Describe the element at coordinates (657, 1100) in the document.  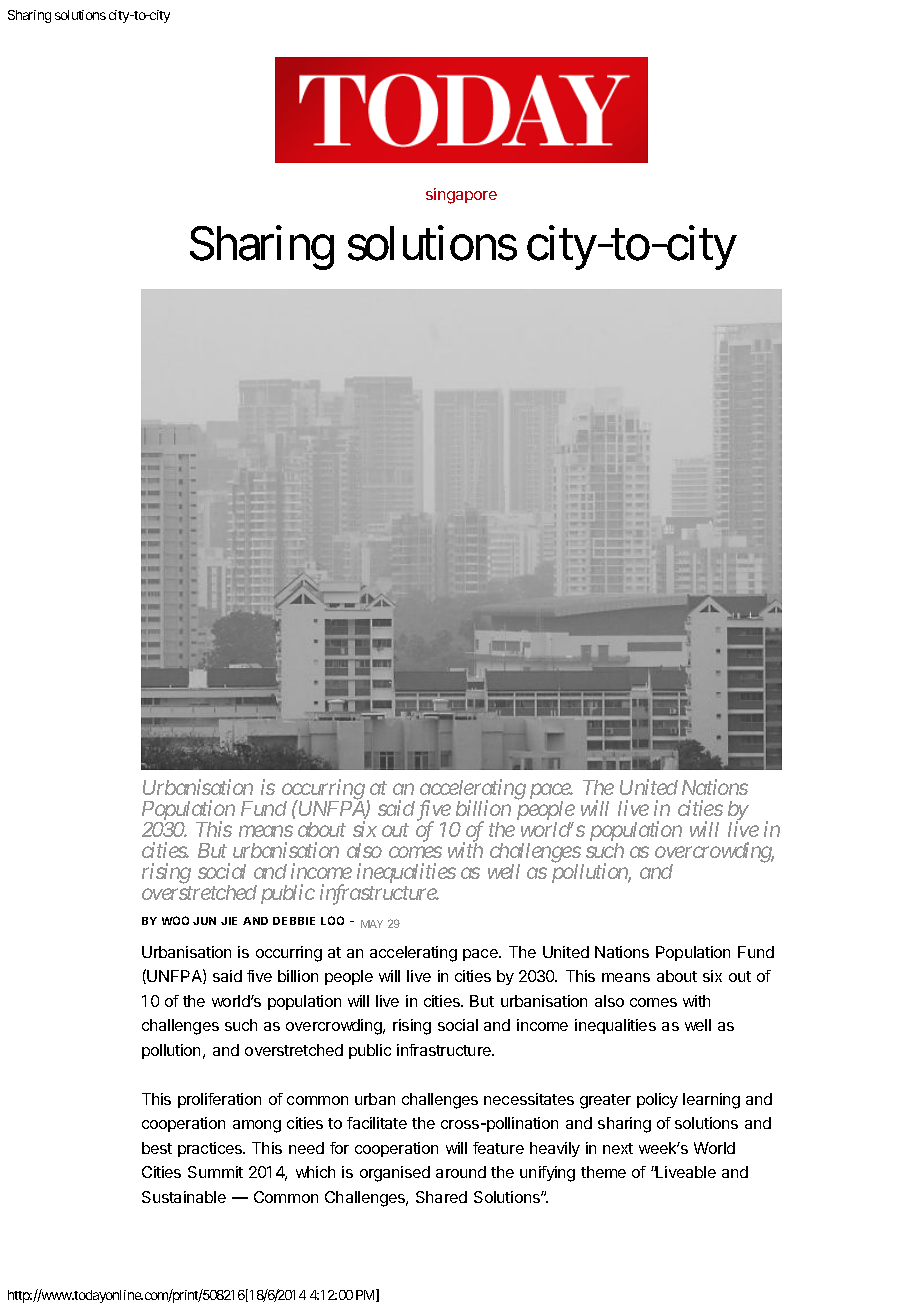
I see `policy` at that location.
